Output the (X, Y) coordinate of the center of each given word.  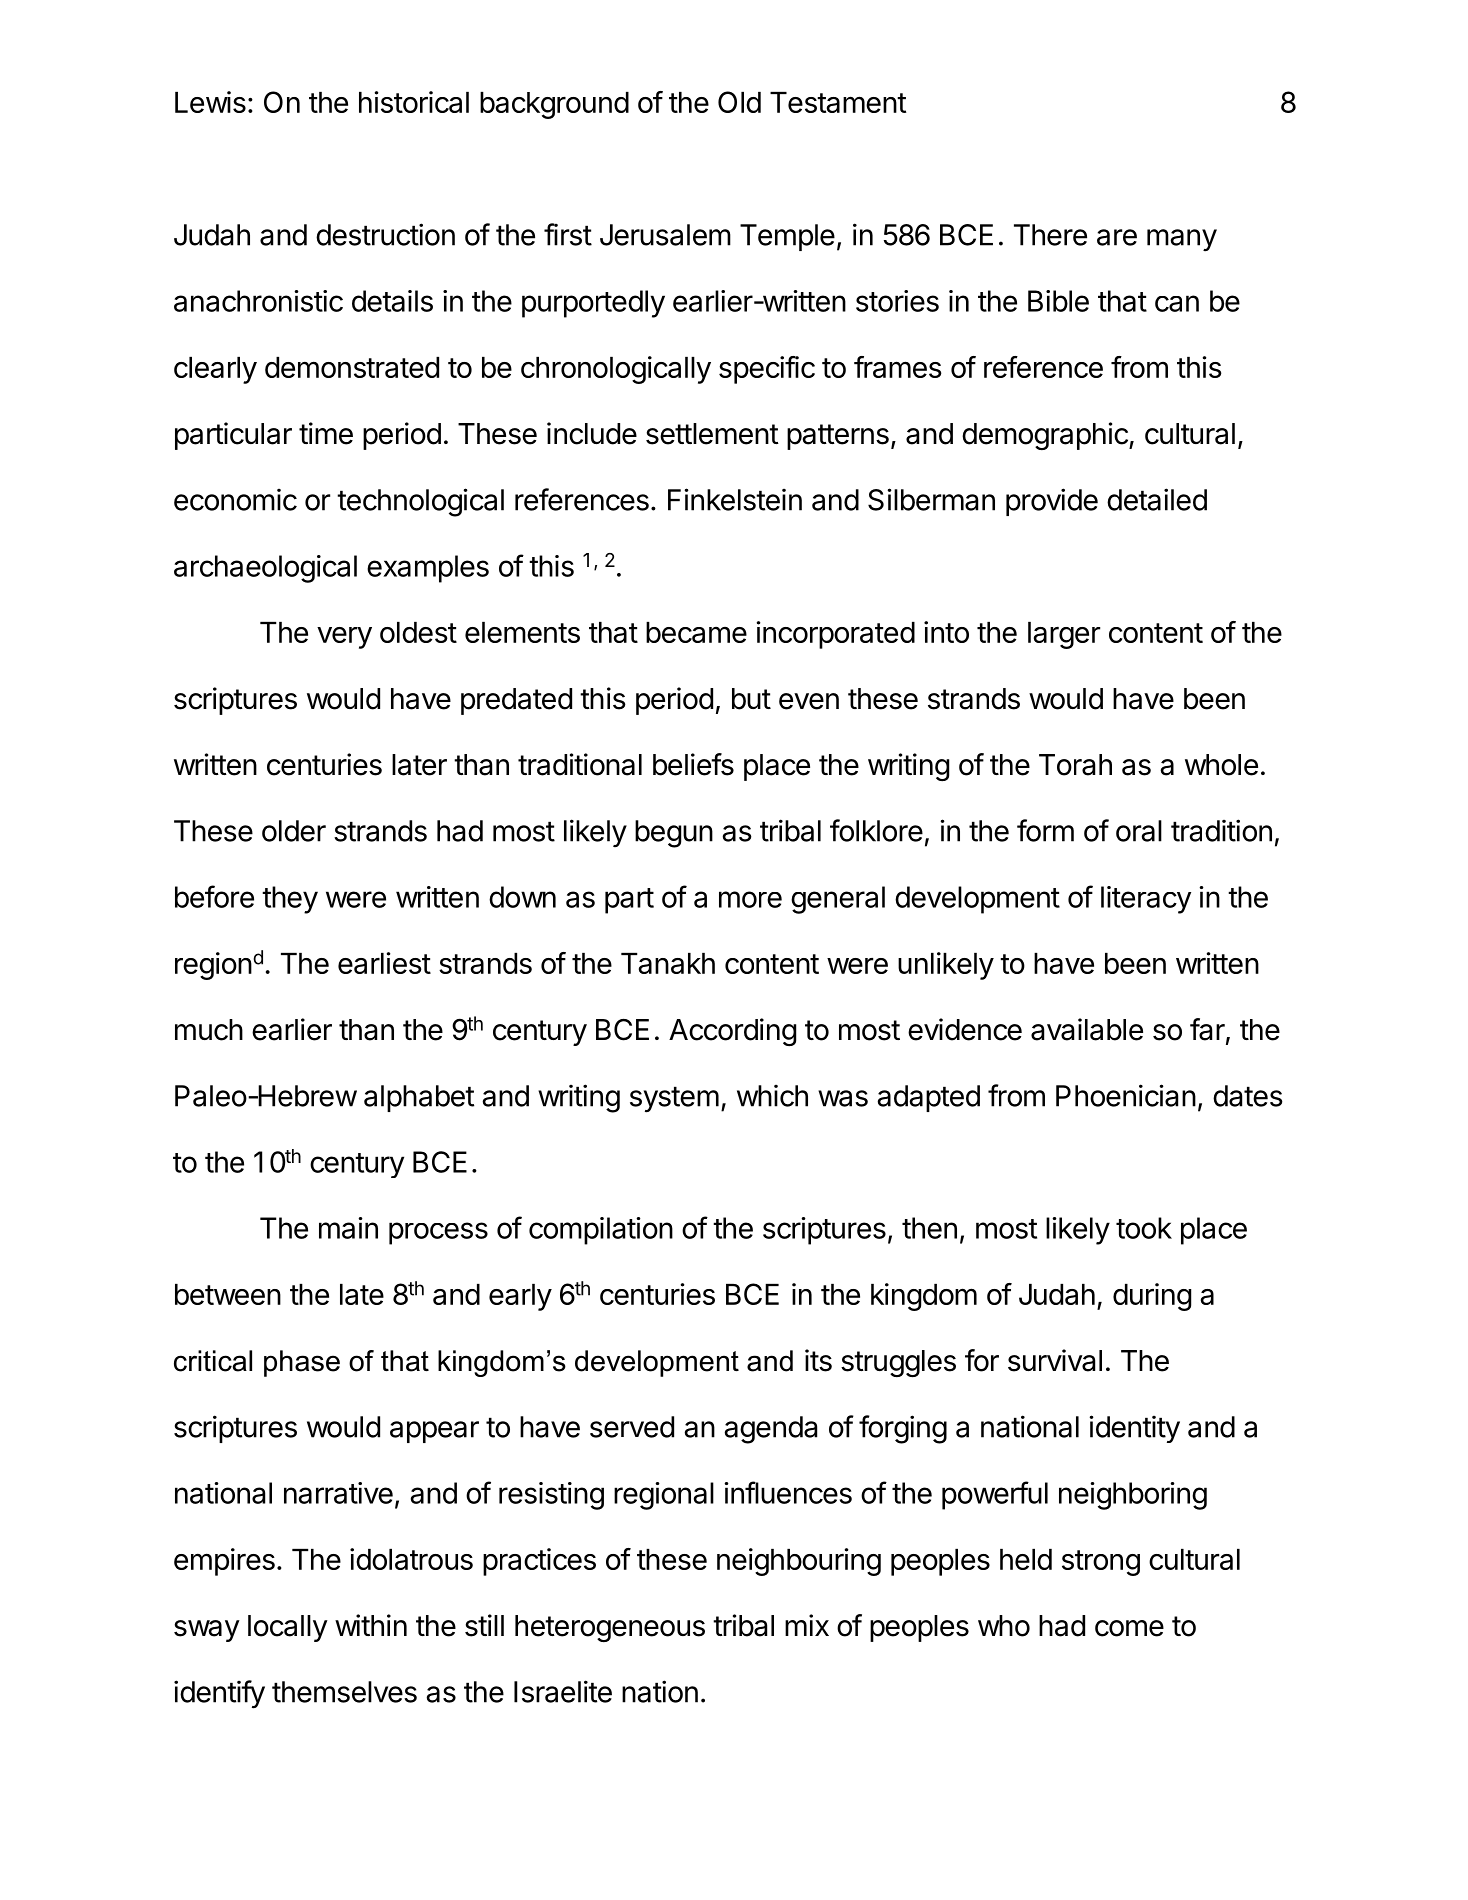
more (750, 899)
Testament (838, 102)
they (290, 900)
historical (414, 102)
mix (807, 1625)
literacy (1146, 900)
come (1129, 1628)
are (1117, 237)
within (371, 1625)
